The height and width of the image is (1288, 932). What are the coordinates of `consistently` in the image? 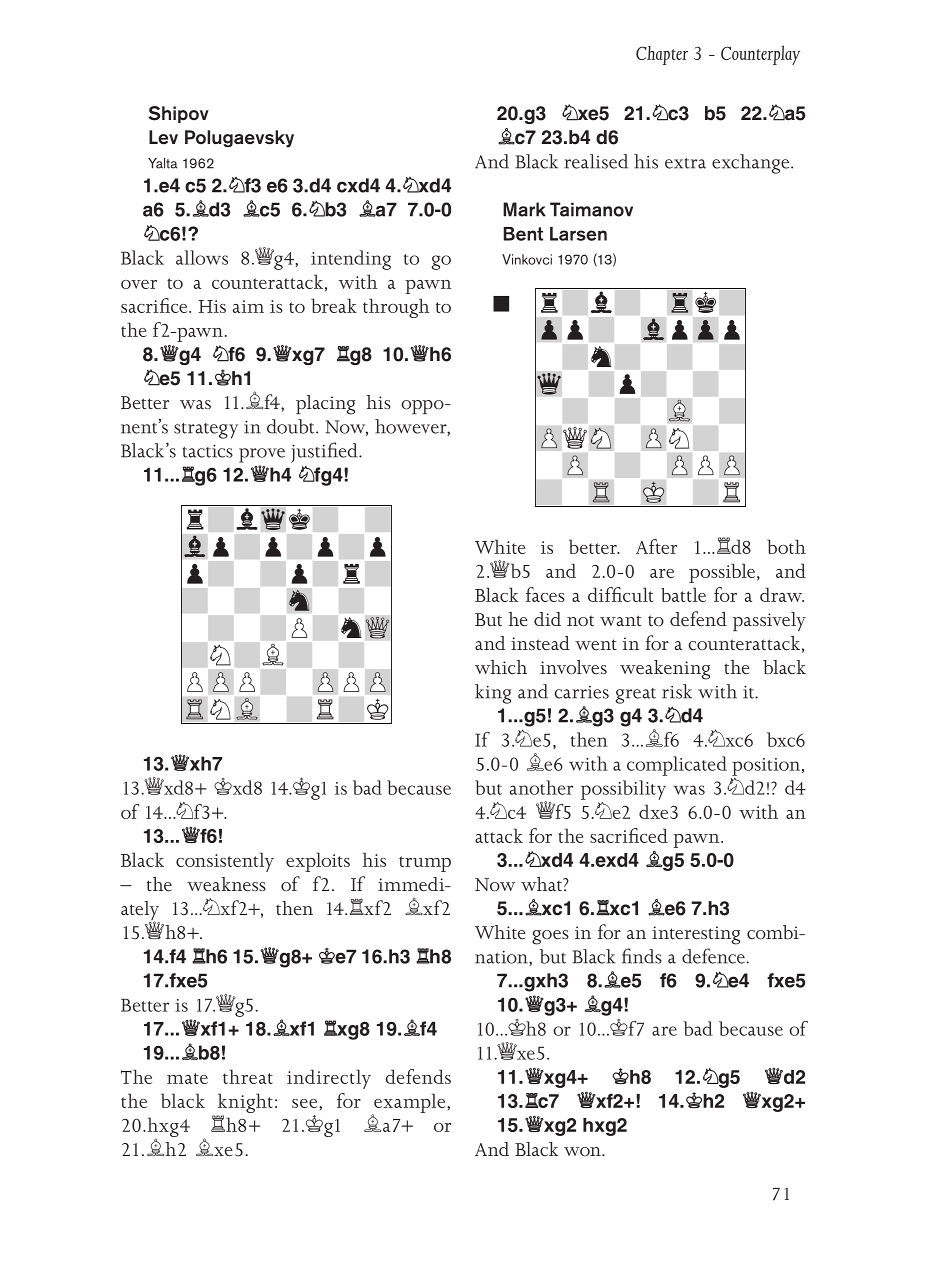 It's located at (225, 862).
